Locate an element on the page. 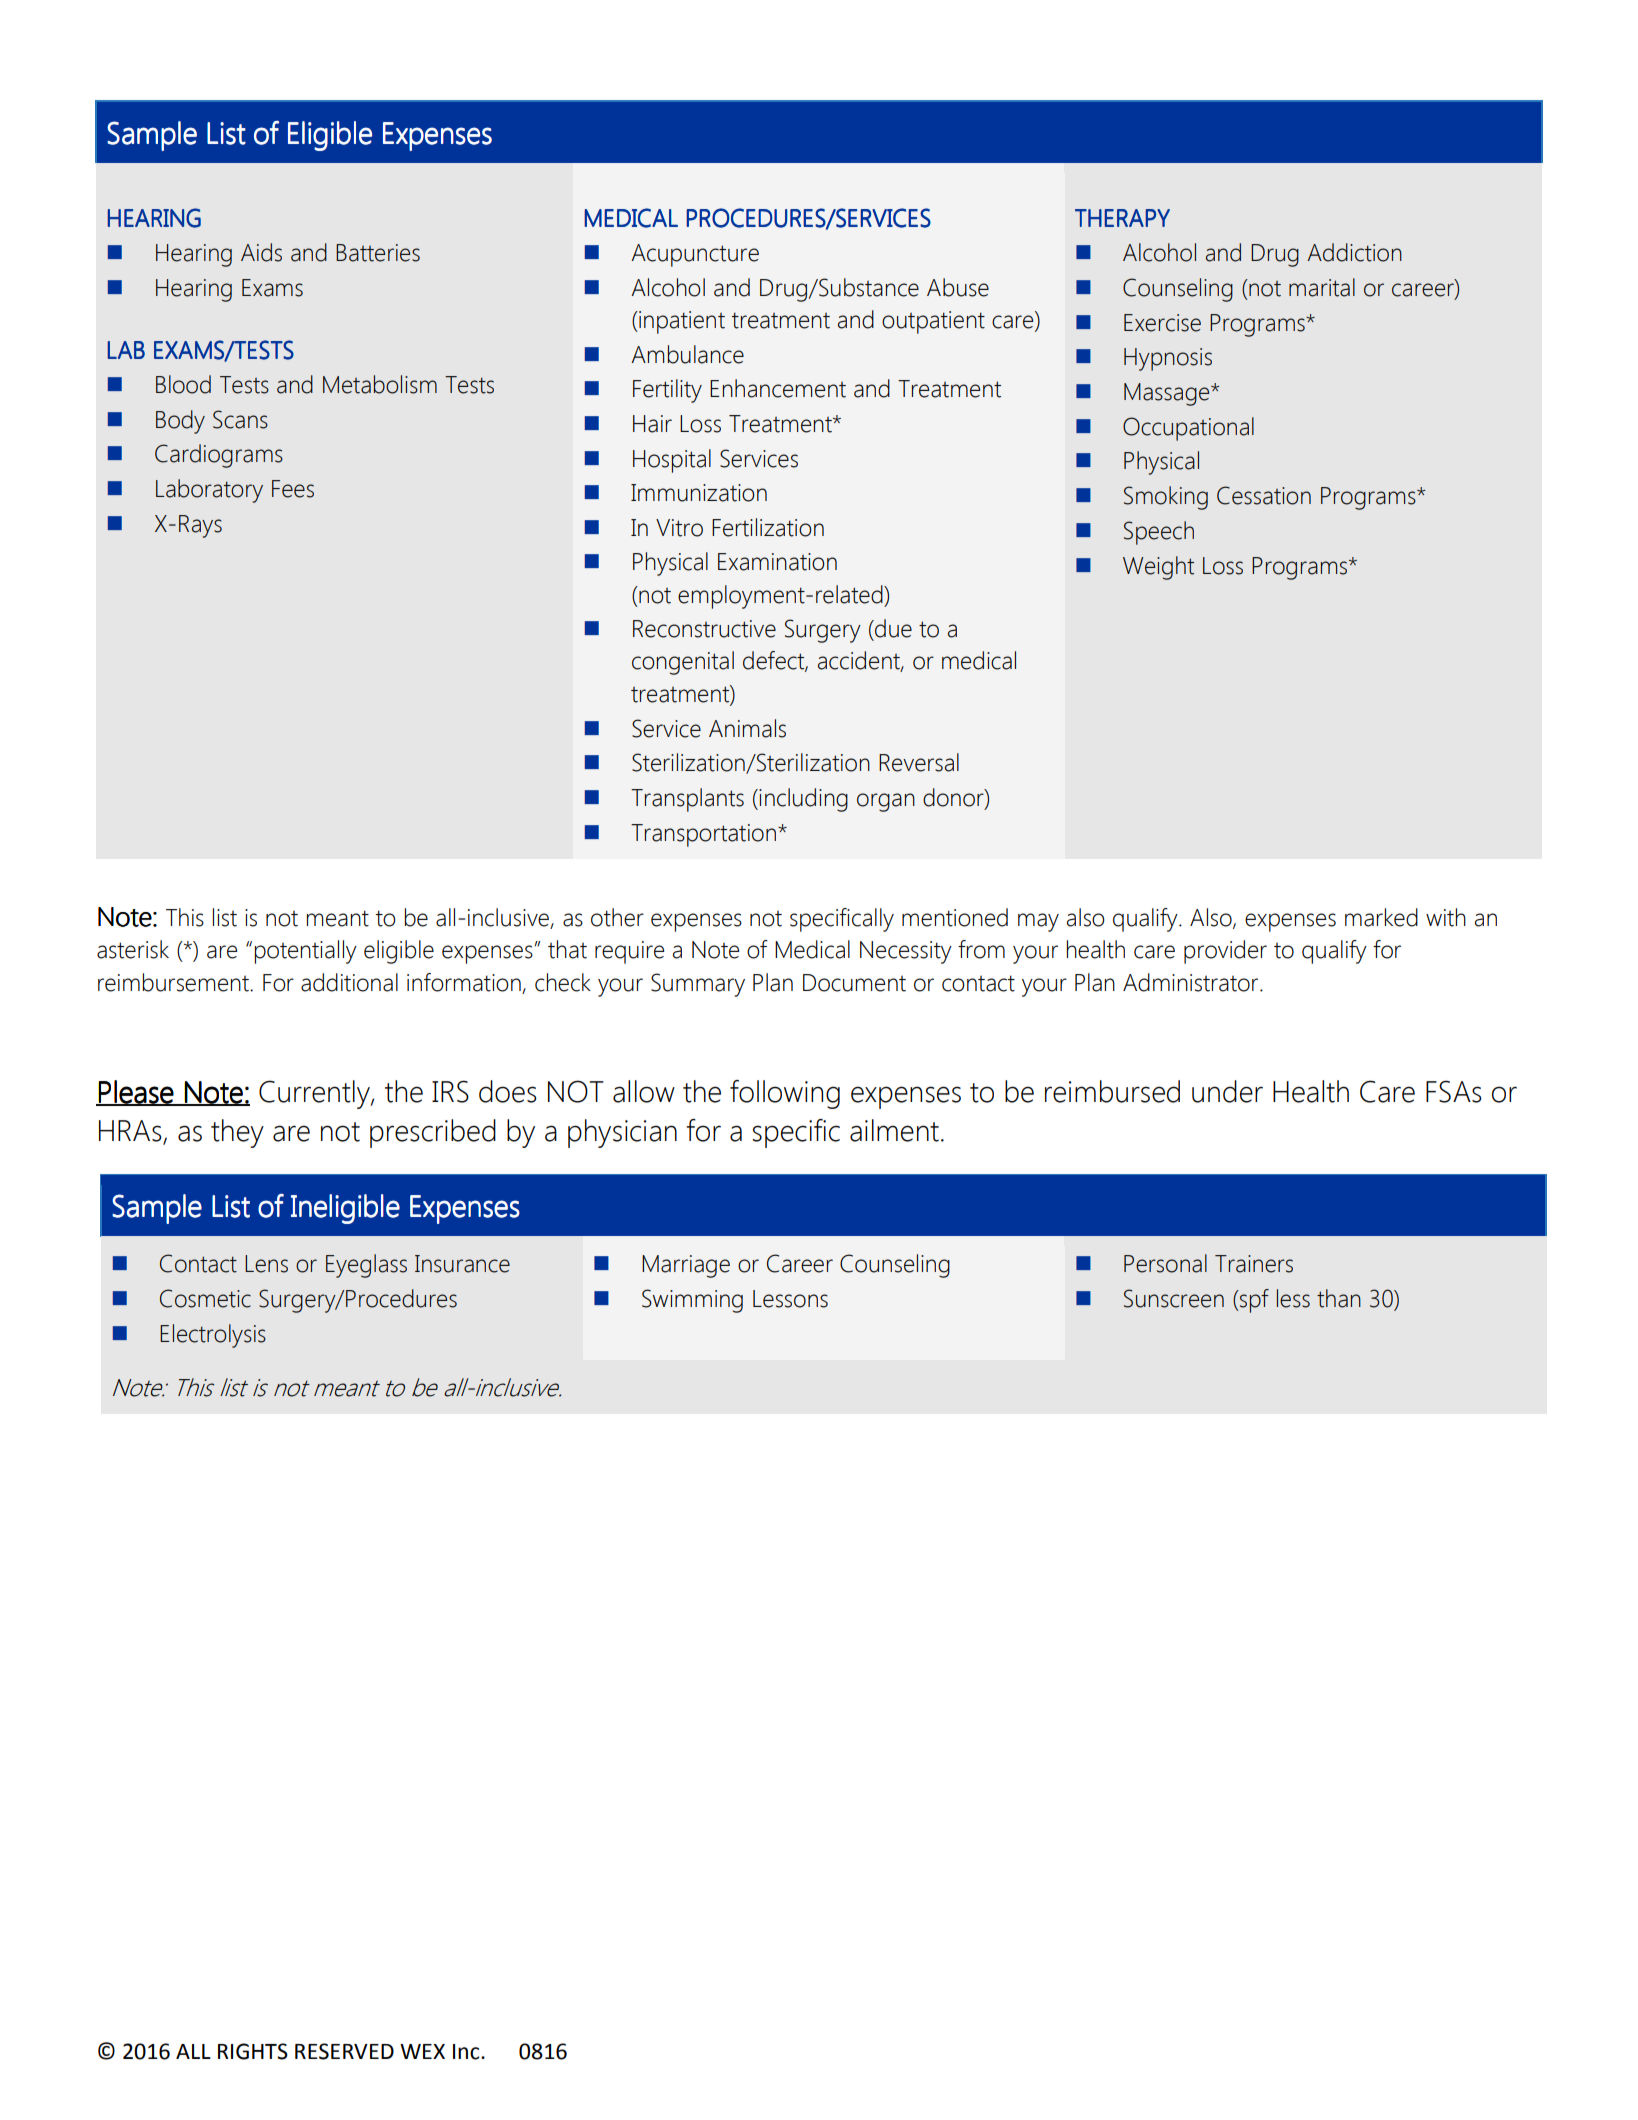 The width and height of the page is (1638, 2120). WEX is located at coordinates (422, 2051).
